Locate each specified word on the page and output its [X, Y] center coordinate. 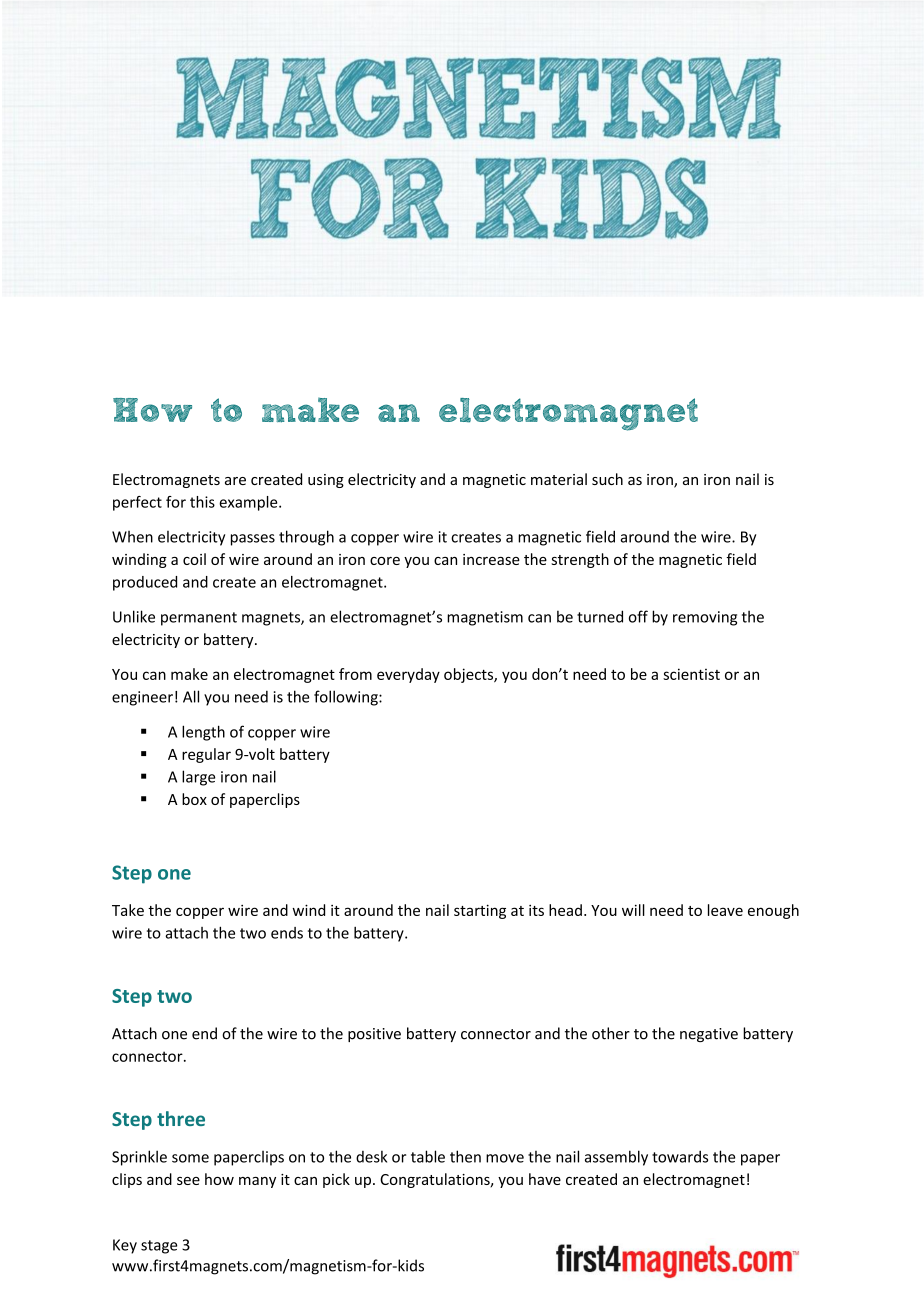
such [607, 479]
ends [287, 933]
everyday [408, 675]
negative [709, 1035]
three [181, 1118]
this [202, 502]
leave [725, 910]
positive [374, 1035]
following [347, 698]
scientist [691, 674]
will [633, 910]
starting [480, 911]
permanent [199, 619]
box [194, 799]
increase [491, 559]
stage [159, 1247]
